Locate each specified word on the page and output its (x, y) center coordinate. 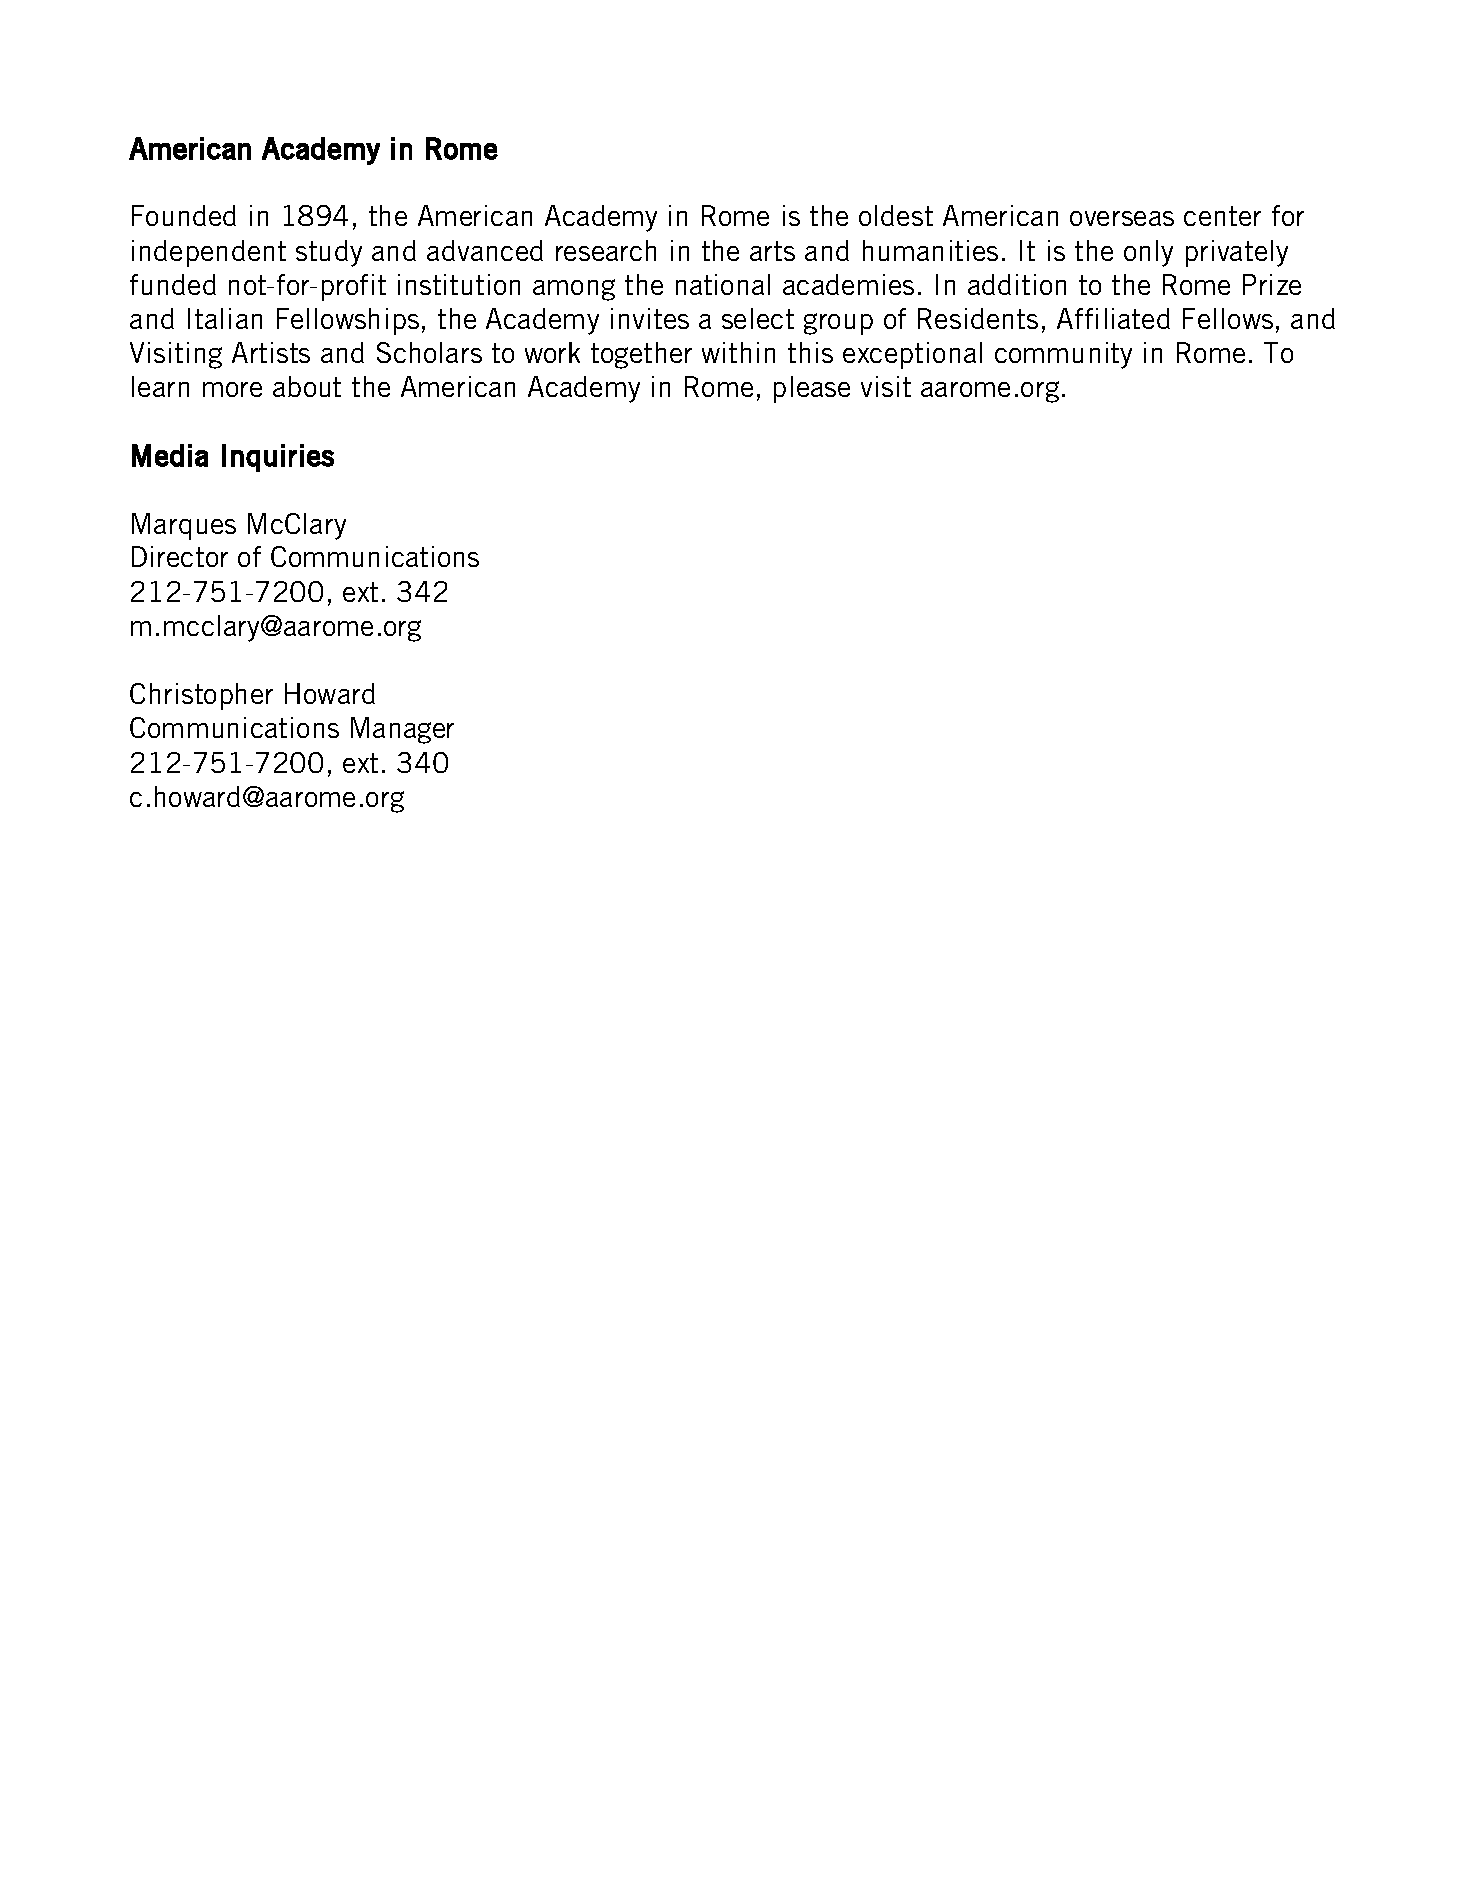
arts (772, 251)
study (329, 253)
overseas (1122, 218)
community (1063, 355)
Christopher (201, 696)
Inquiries (278, 458)
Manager (402, 730)
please (812, 389)
